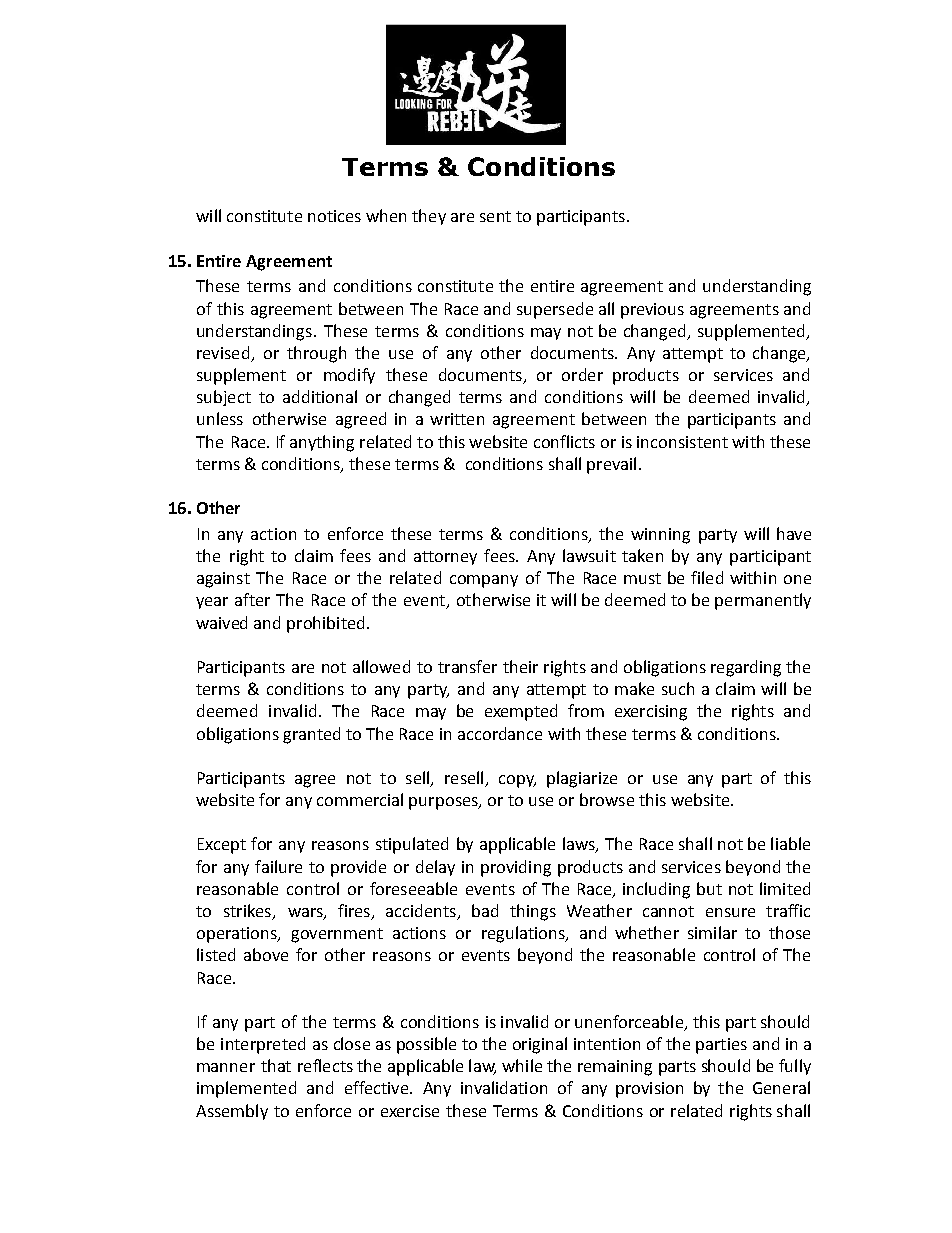 Image resolution: width=952 pixels, height=1233 pixels. I want to click on filed, so click(707, 577).
